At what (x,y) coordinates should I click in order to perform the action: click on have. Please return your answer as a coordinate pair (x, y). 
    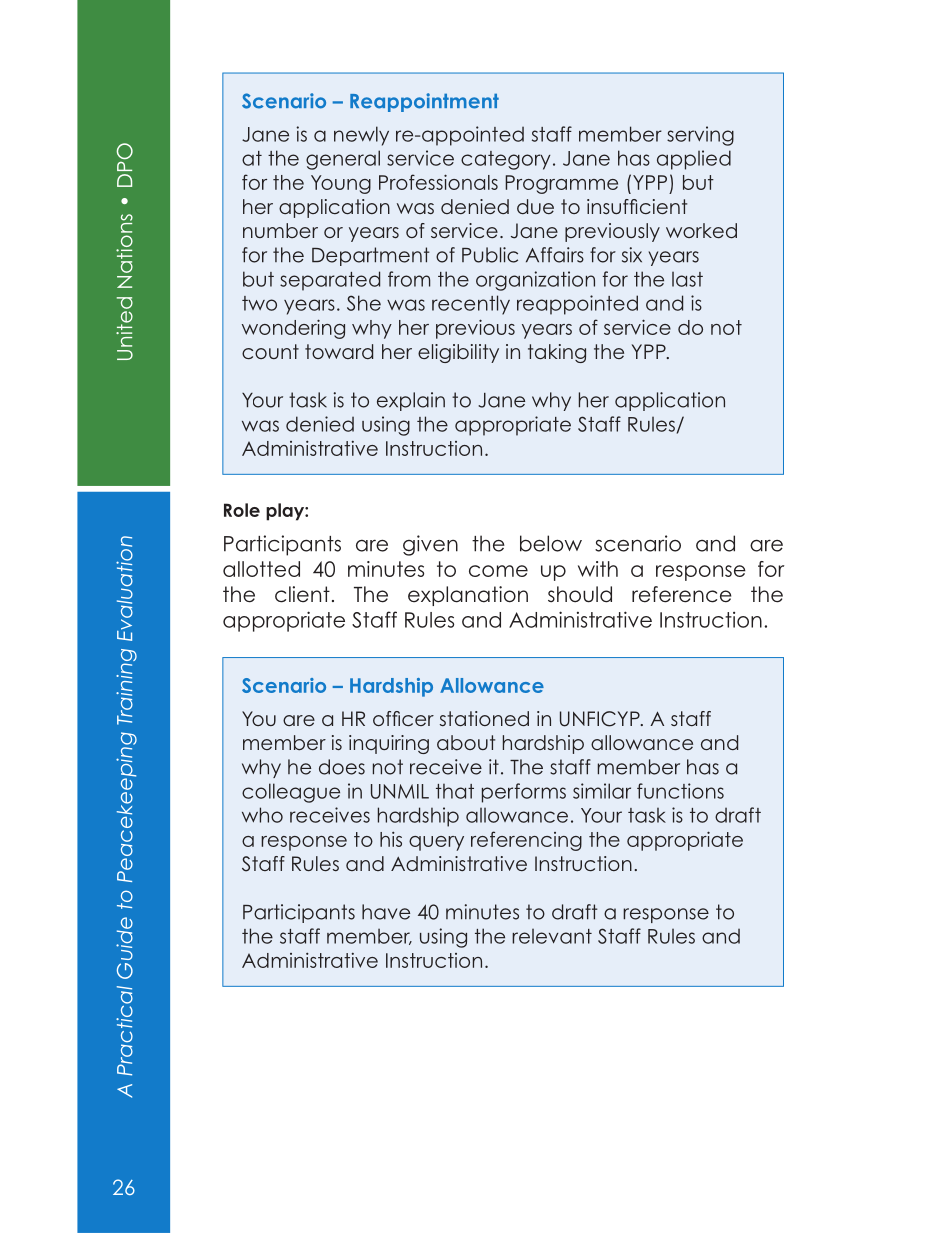
    Looking at the image, I should click on (386, 912).
